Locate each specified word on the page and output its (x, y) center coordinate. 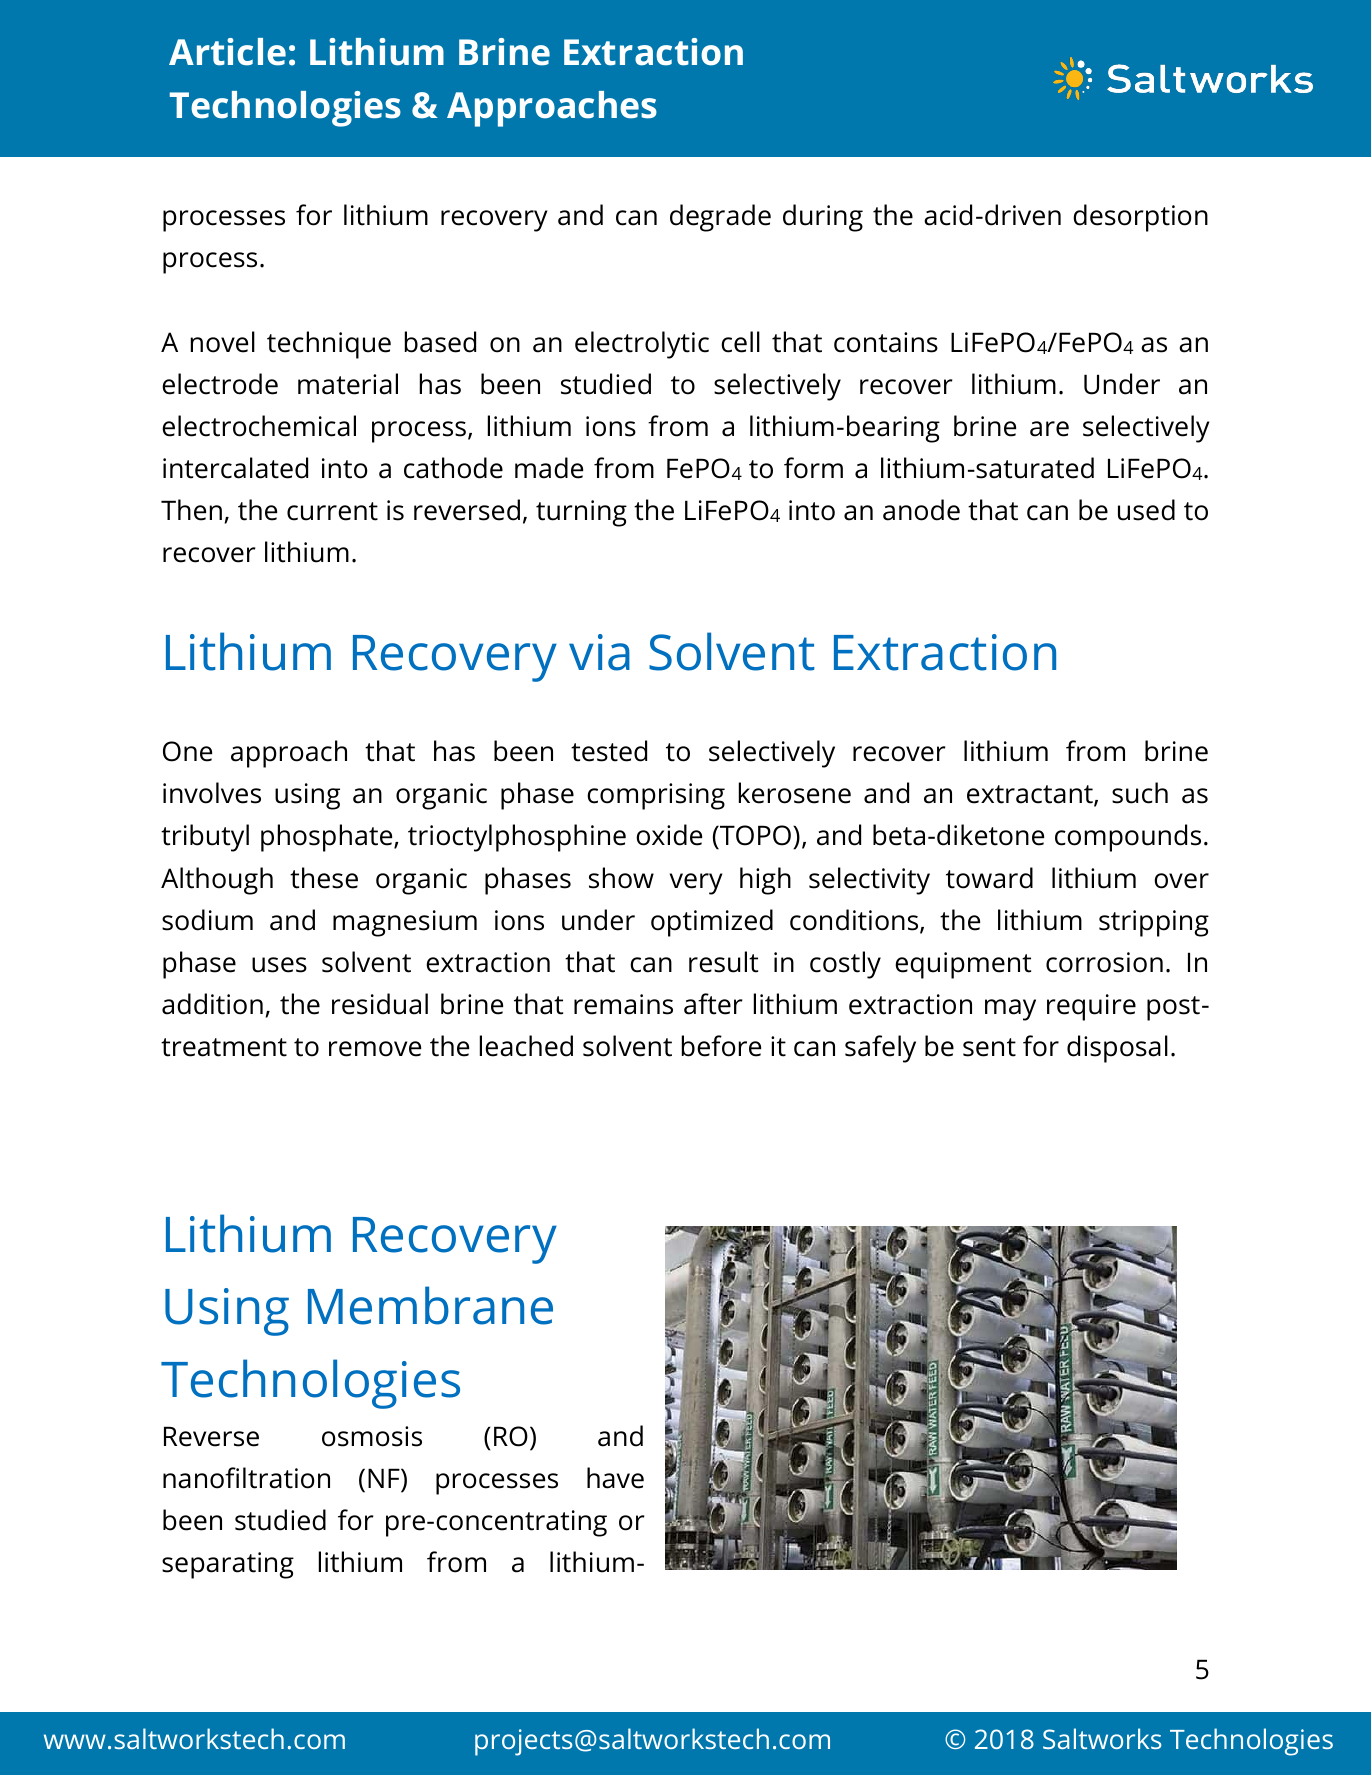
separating (228, 1565)
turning (581, 513)
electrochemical (259, 426)
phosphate (328, 838)
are (1049, 429)
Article (227, 52)
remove (375, 1049)
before (721, 1046)
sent (989, 1047)
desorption (1140, 218)
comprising (656, 796)
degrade (720, 218)
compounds (1128, 838)
